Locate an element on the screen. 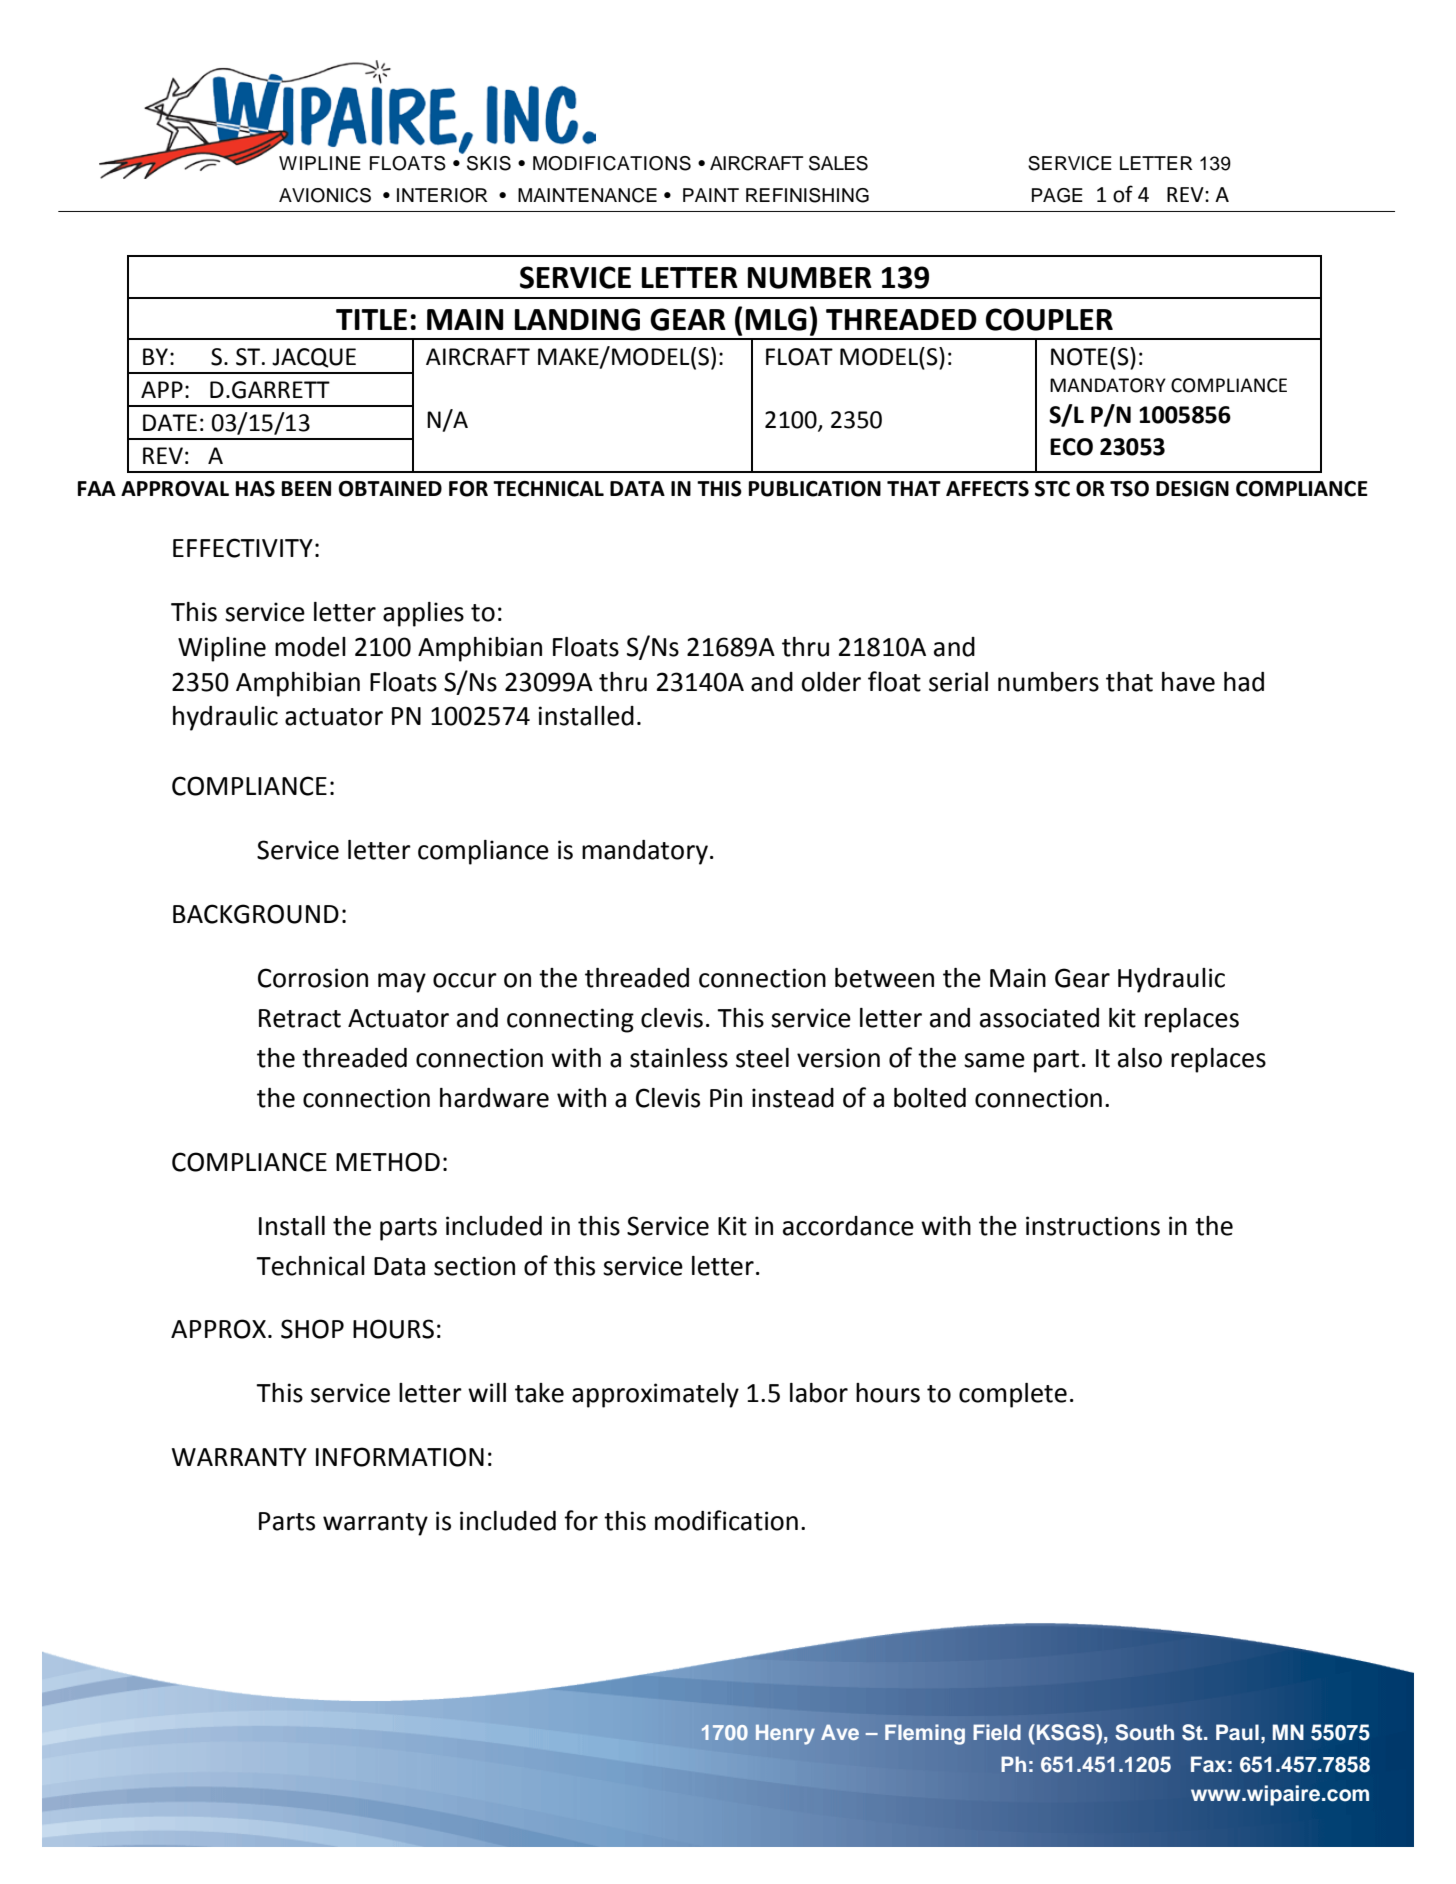 The image size is (1456, 1884). PAGE is located at coordinates (1057, 195).
